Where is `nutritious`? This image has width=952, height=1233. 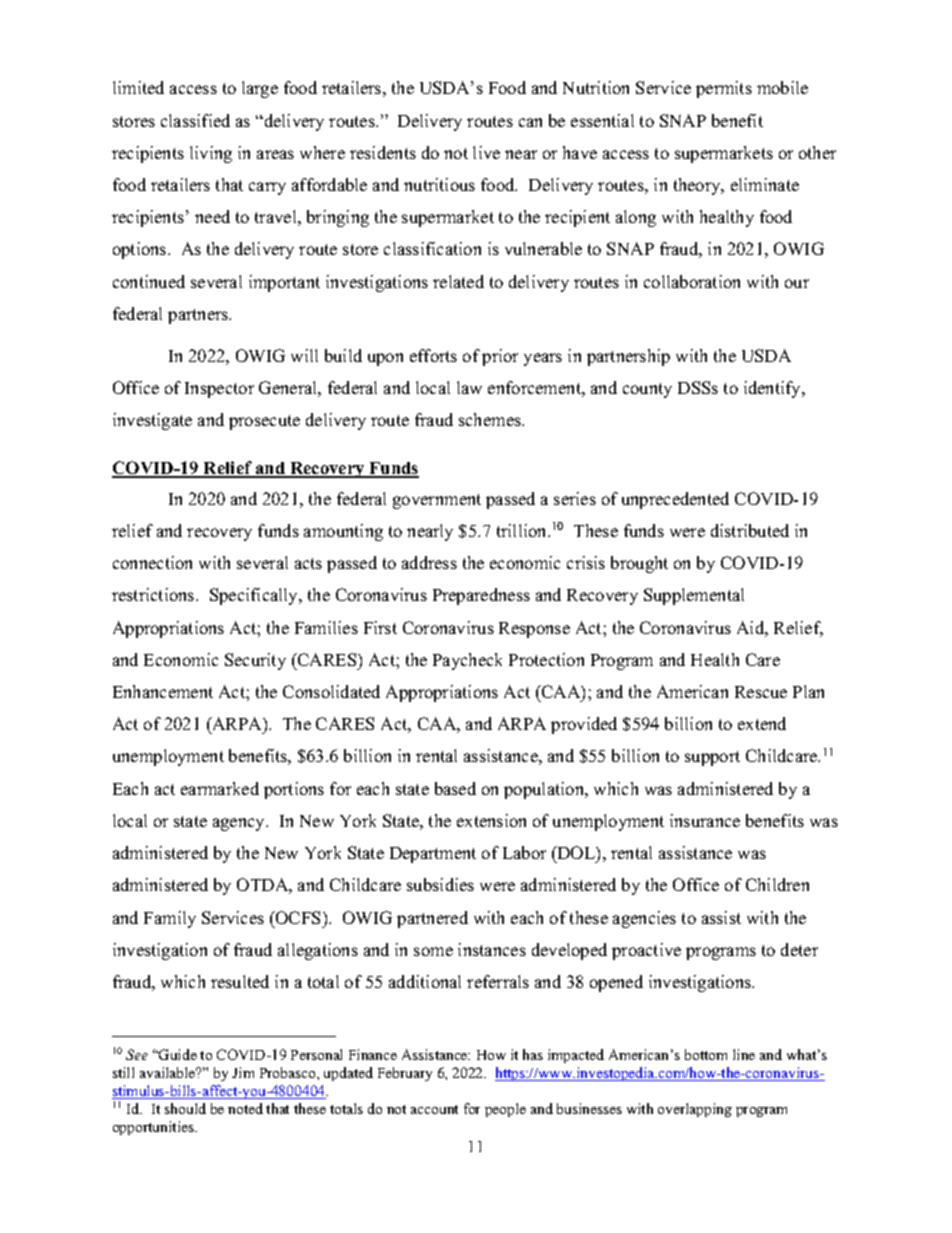
nutritious is located at coordinates (439, 184).
